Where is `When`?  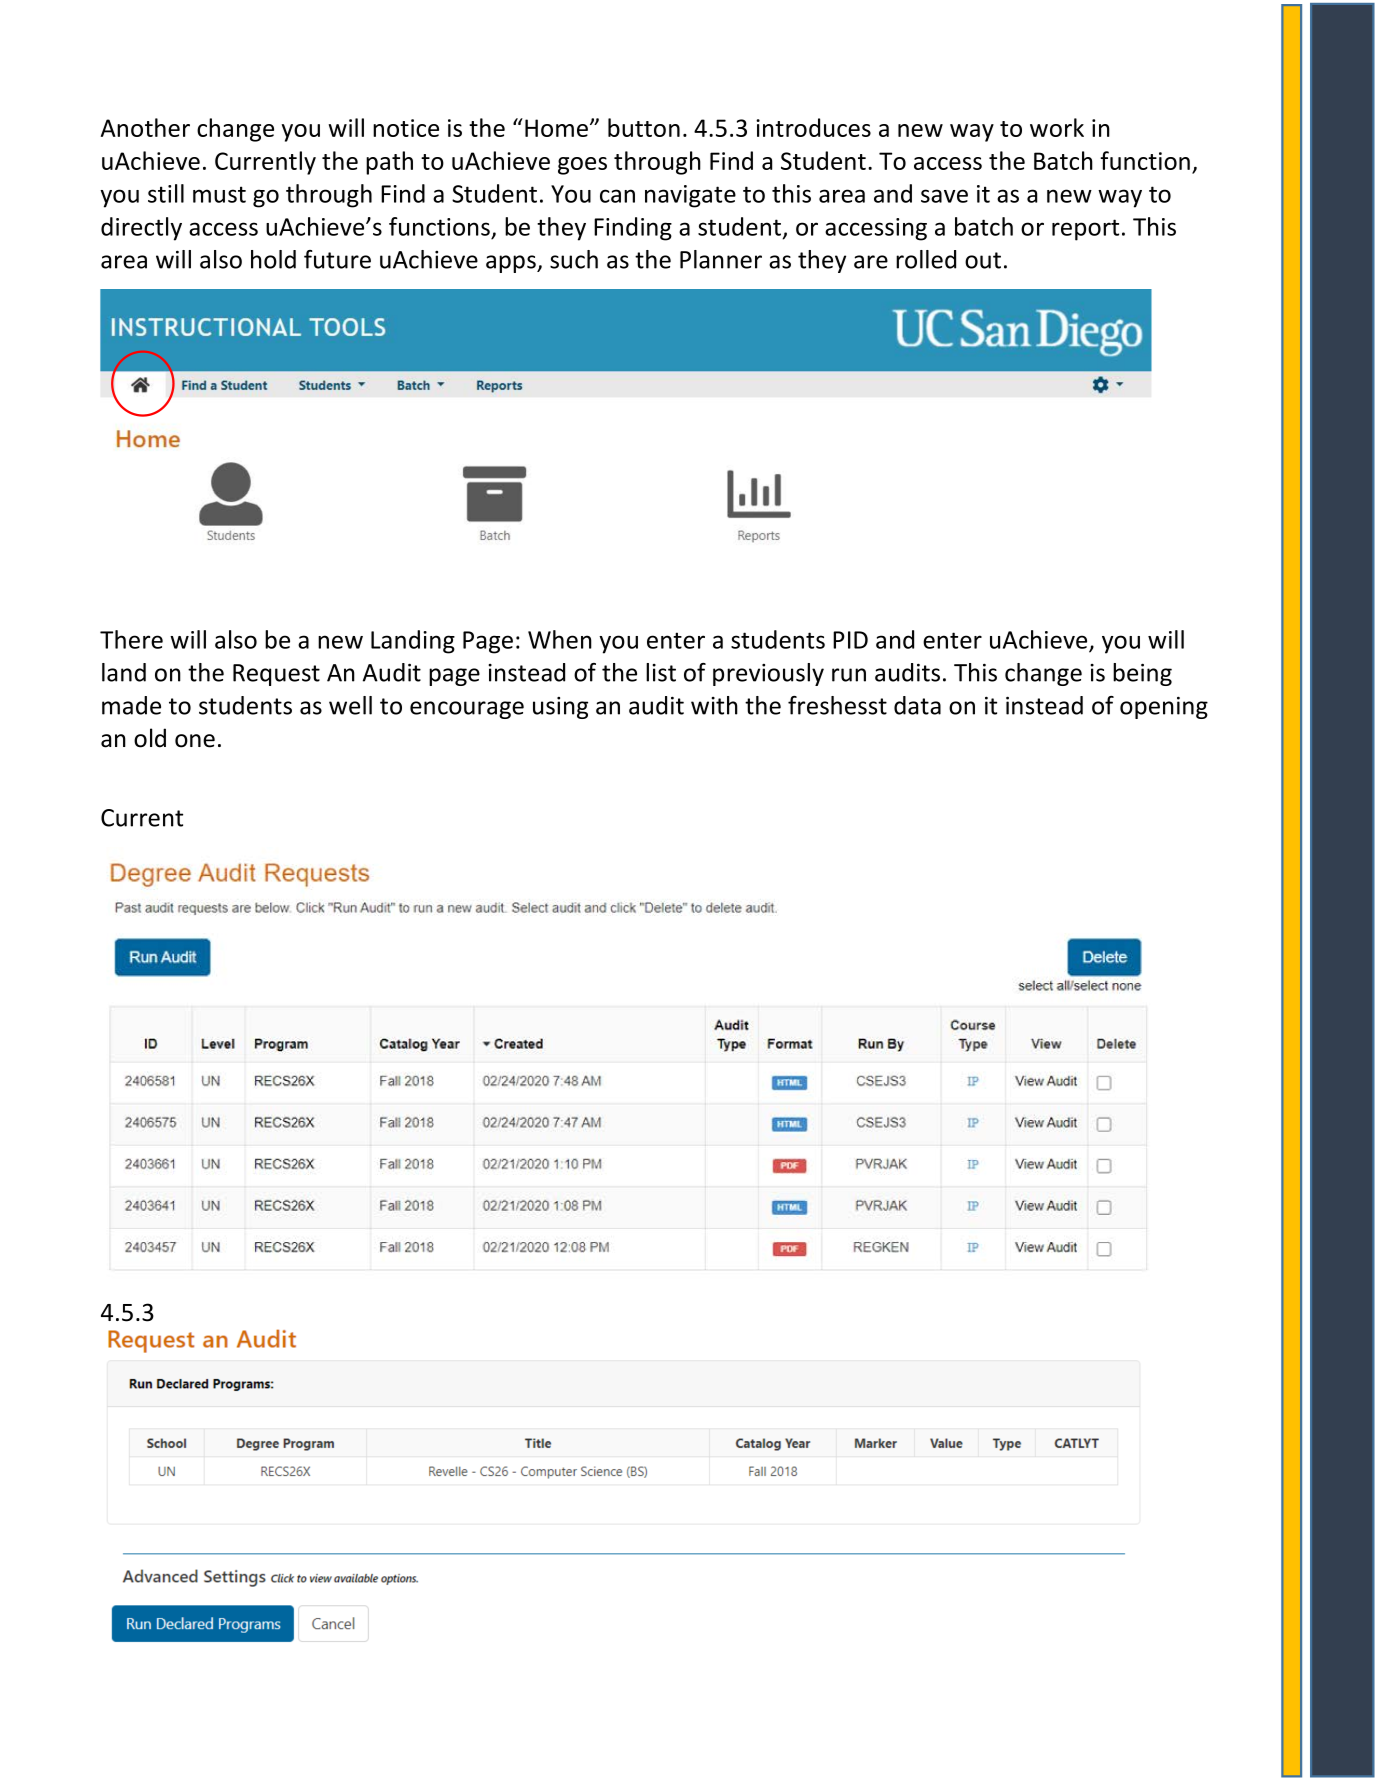 When is located at coordinates (560, 639).
